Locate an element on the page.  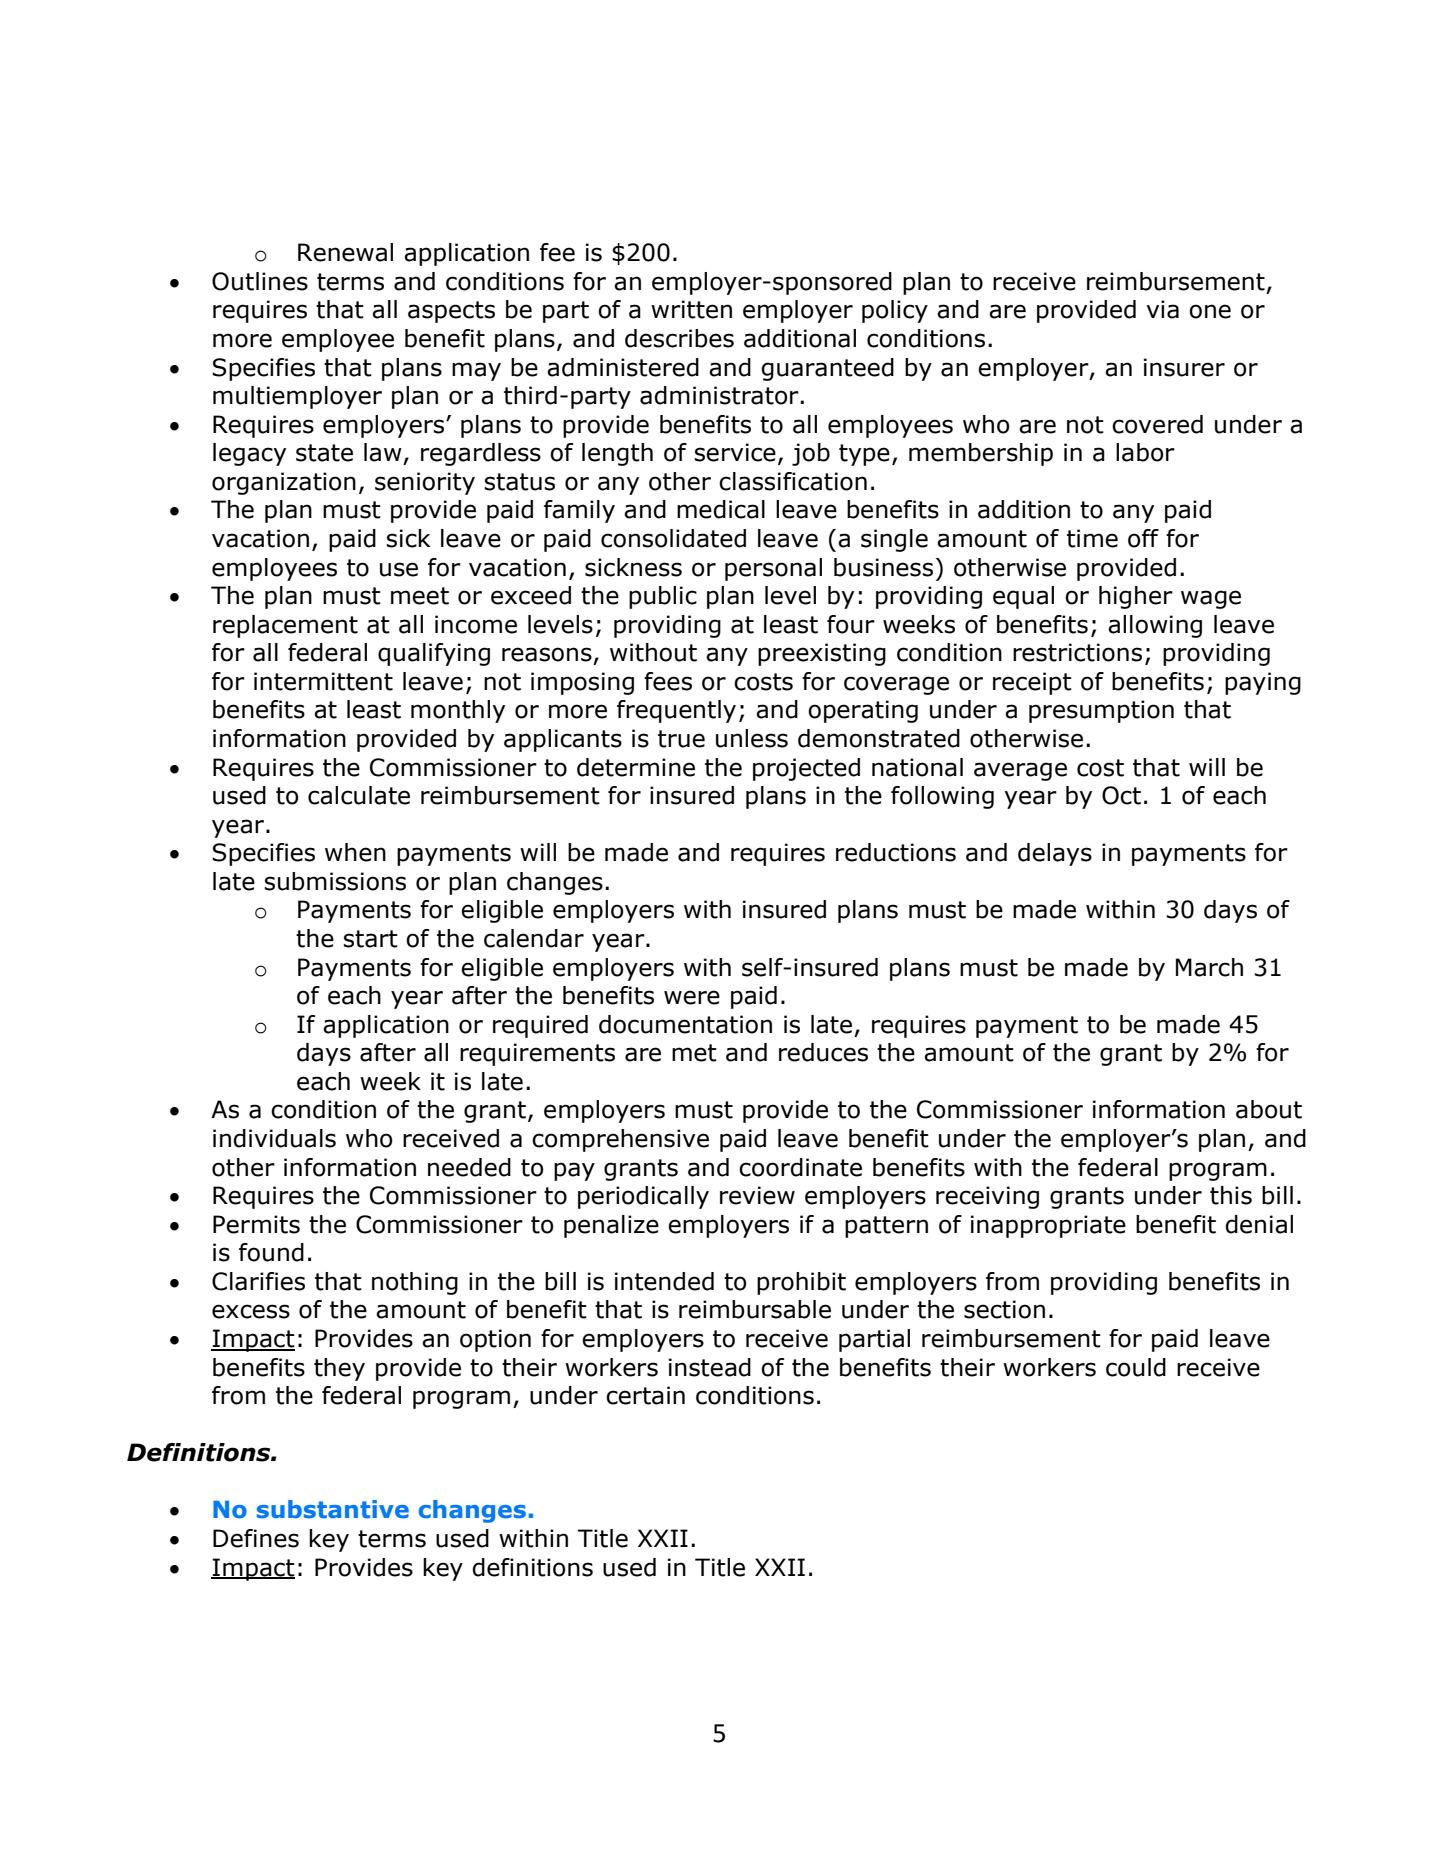
individuals is located at coordinates (274, 1138).
